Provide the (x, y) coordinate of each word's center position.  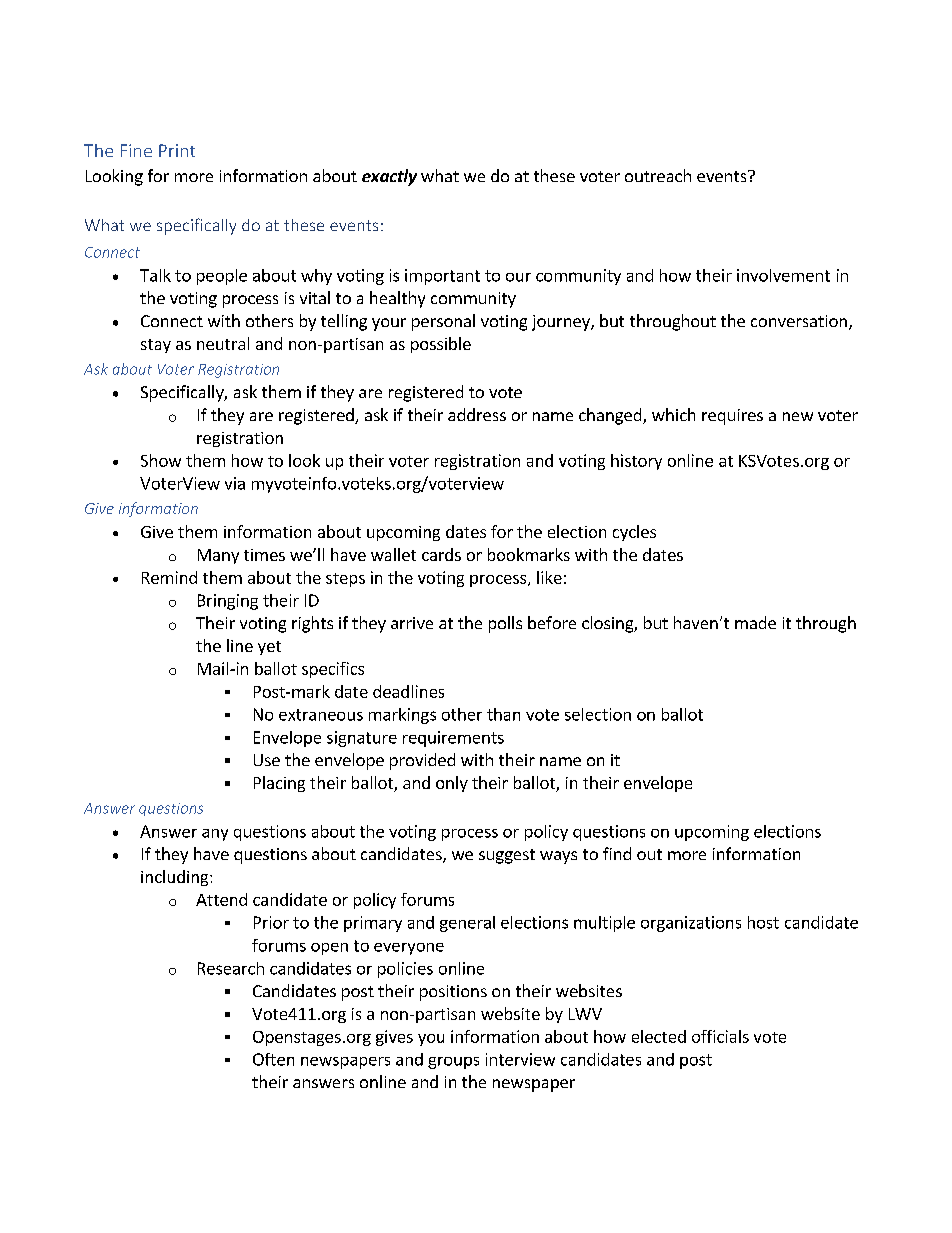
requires (732, 417)
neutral (223, 343)
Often (273, 1059)
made (755, 622)
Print (177, 150)
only (452, 784)
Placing (279, 784)
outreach (658, 175)
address (477, 414)
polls (505, 624)
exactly (389, 177)
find (617, 853)
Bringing (228, 602)
